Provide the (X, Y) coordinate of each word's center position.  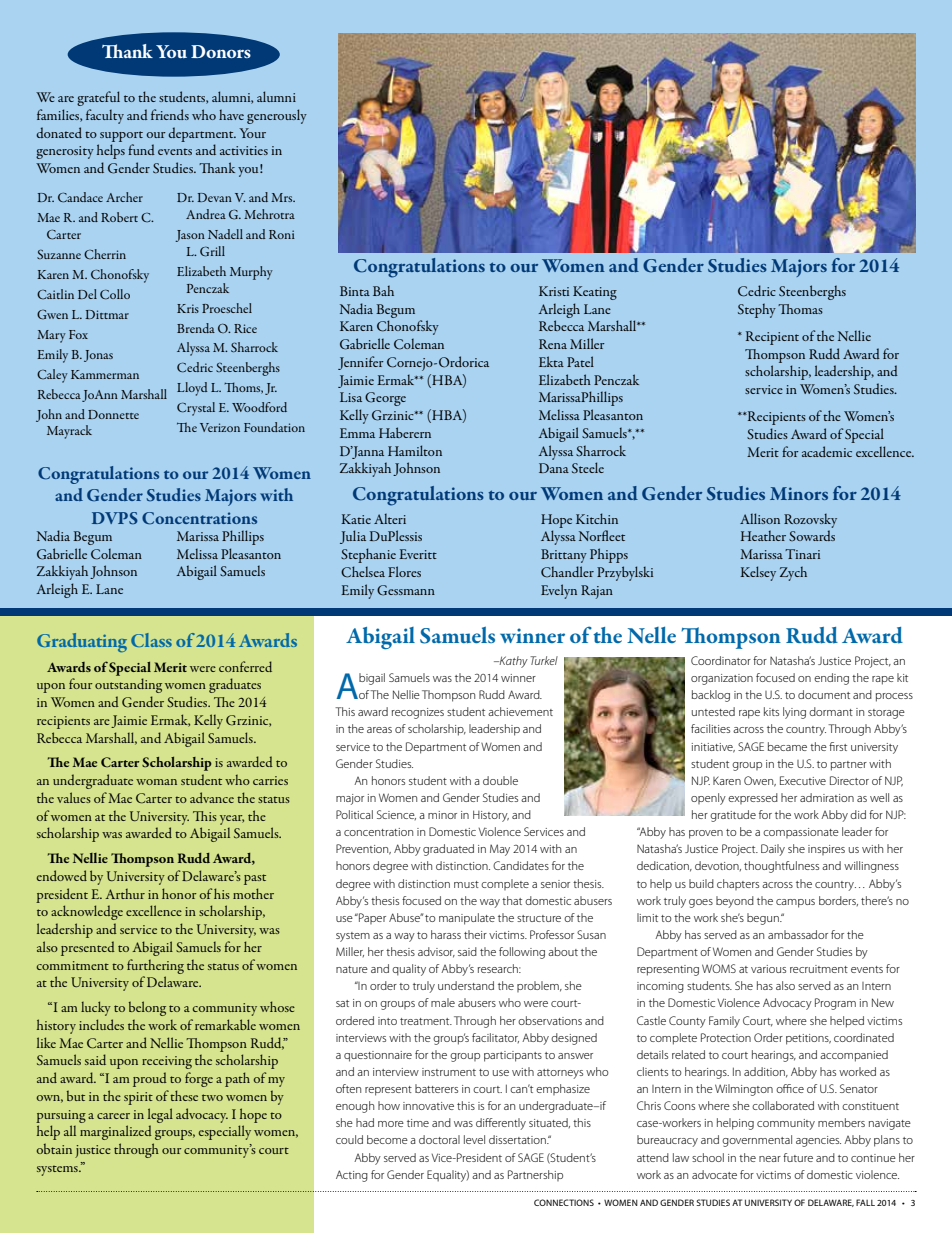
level (474, 1139)
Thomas (800, 309)
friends (170, 114)
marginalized (116, 1132)
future (798, 1157)
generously (277, 116)
